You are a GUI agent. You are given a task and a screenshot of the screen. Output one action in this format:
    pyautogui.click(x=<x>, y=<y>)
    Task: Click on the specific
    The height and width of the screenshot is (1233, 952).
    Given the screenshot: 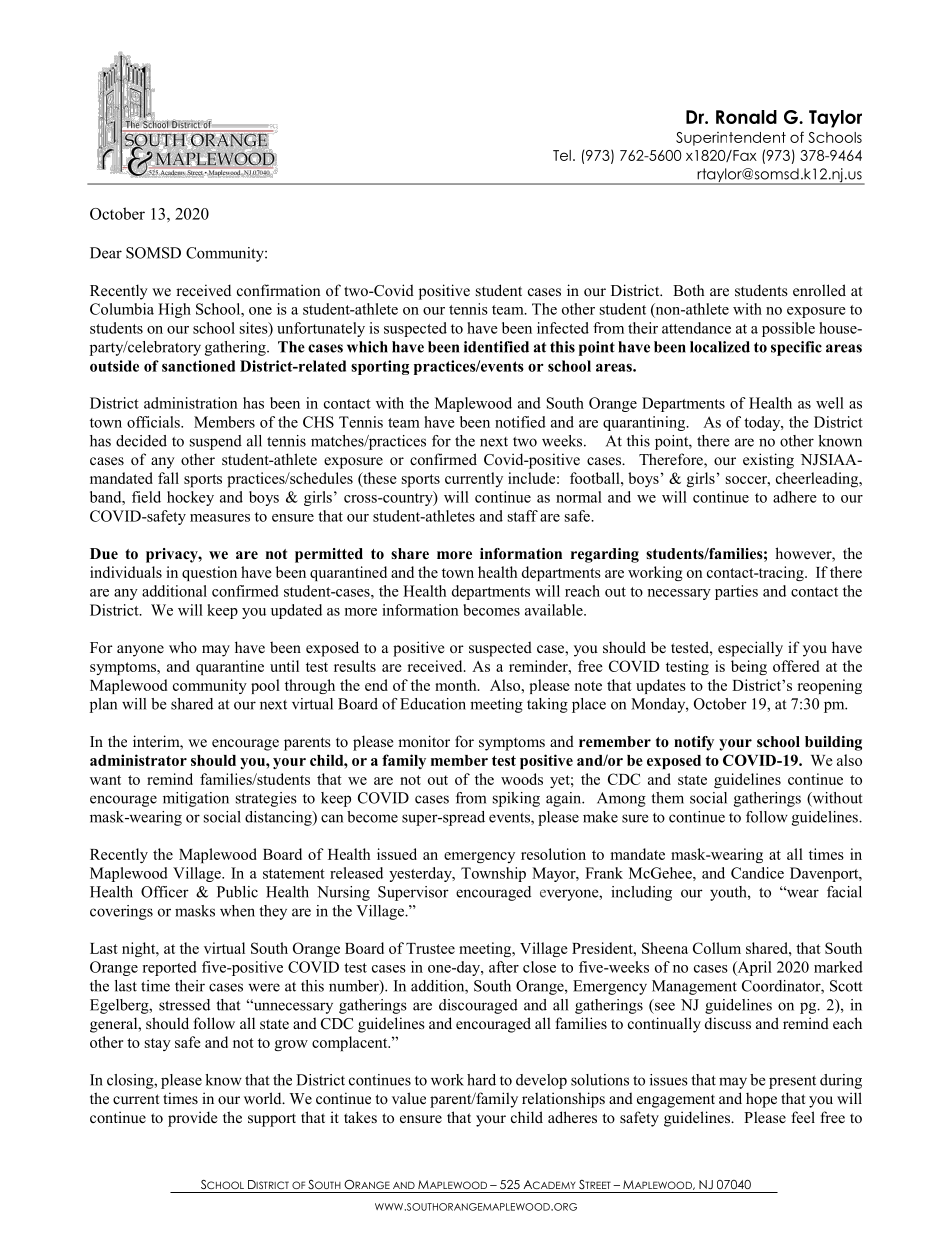 What is the action you would take?
    pyautogui.click(x=796, y=348)
